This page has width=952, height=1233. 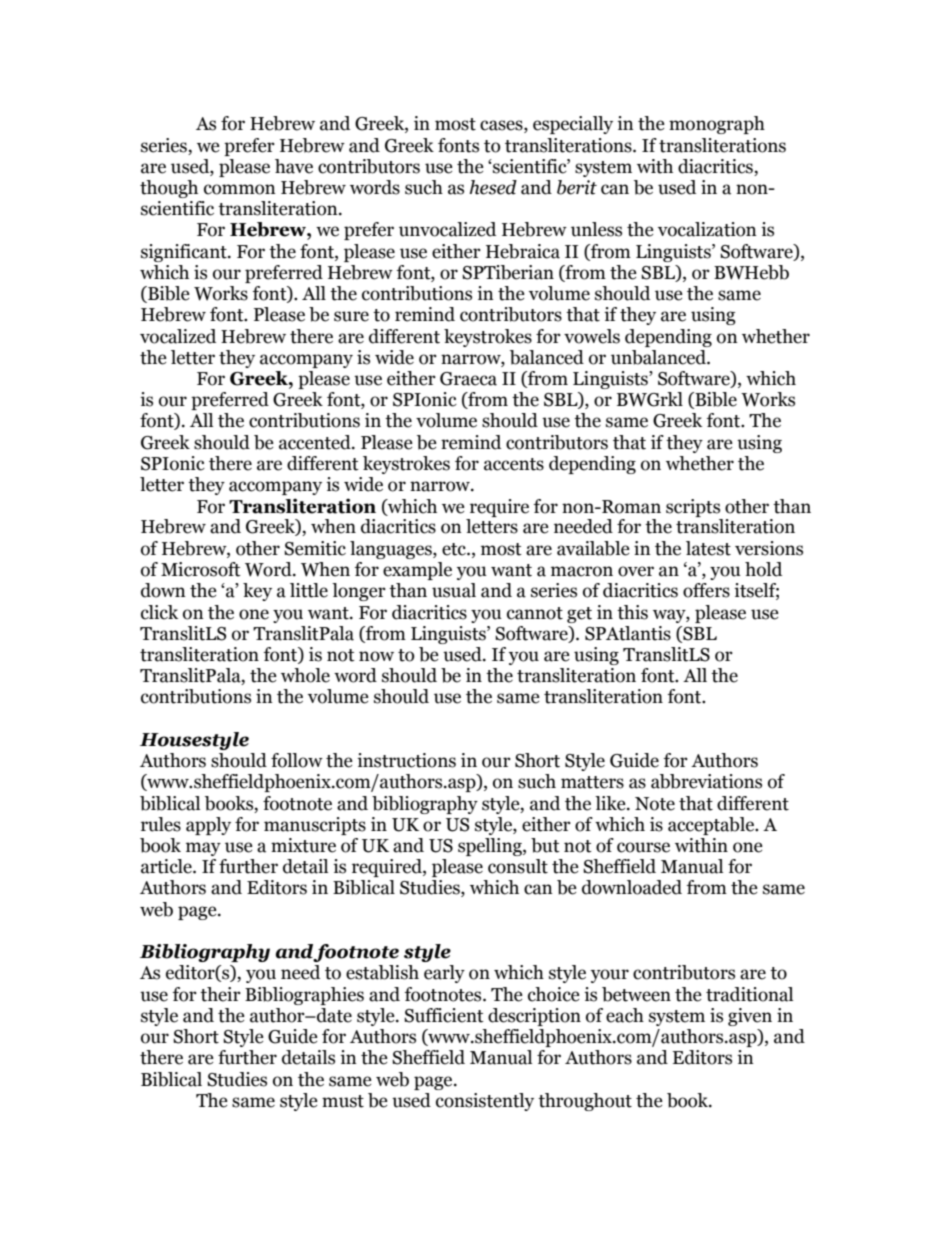 What do you see at coordinates (240, 189) in the page?
I see `common` at bounding box center [240, 189].
